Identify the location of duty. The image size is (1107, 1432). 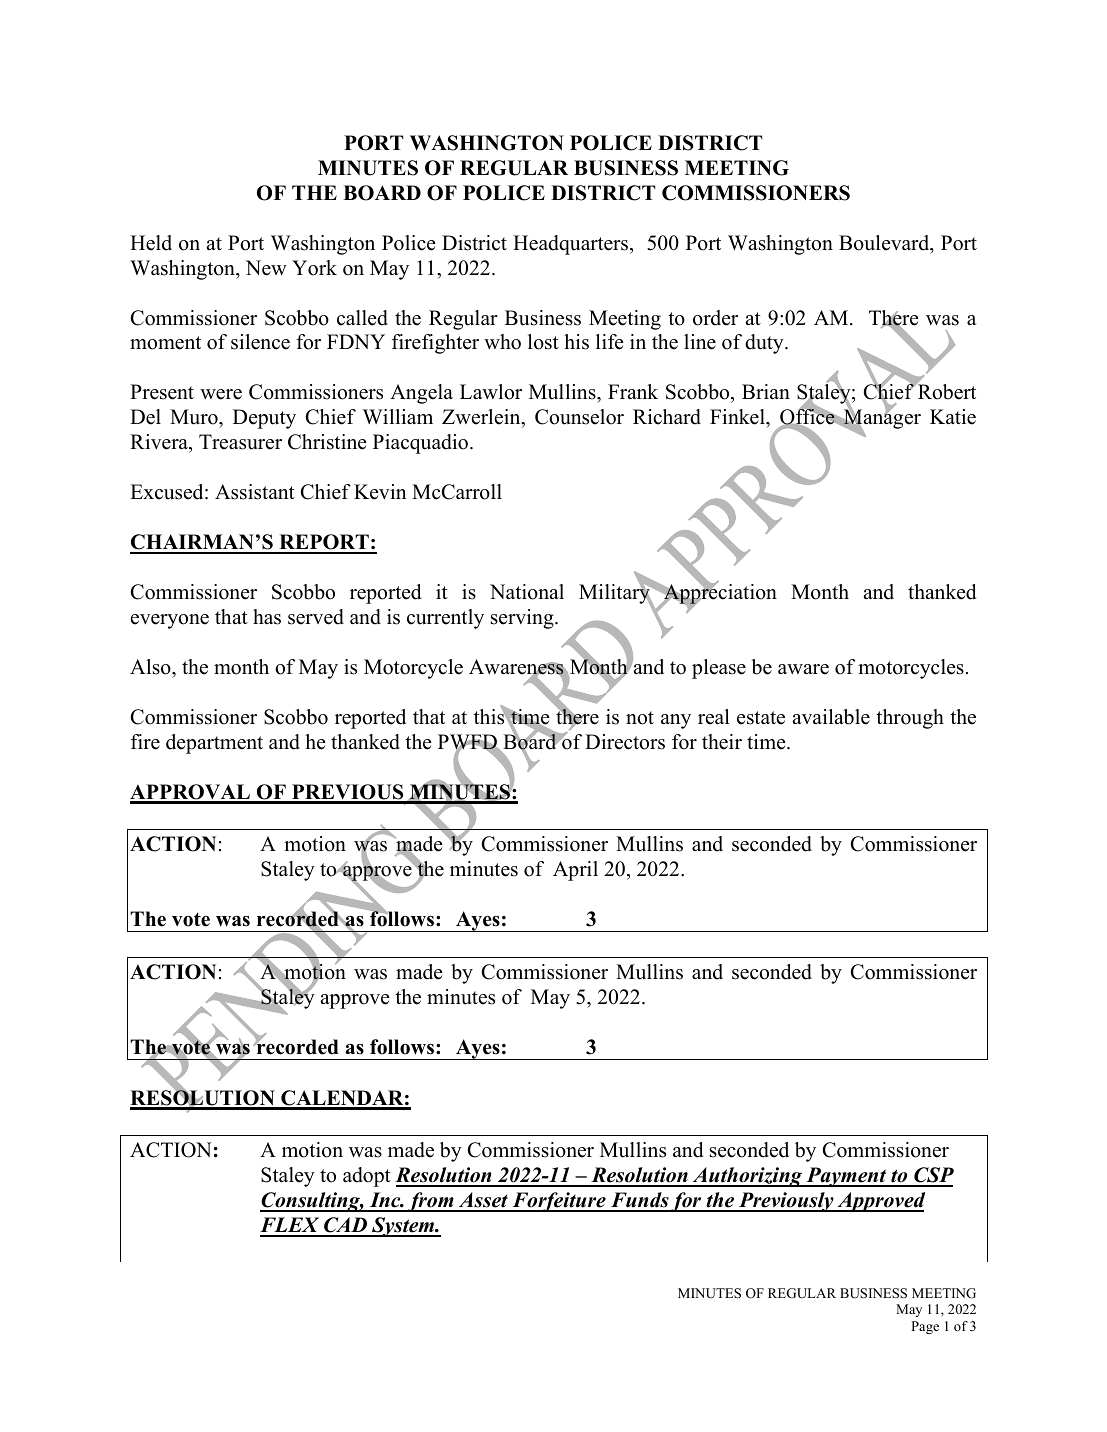
(765, 344).
